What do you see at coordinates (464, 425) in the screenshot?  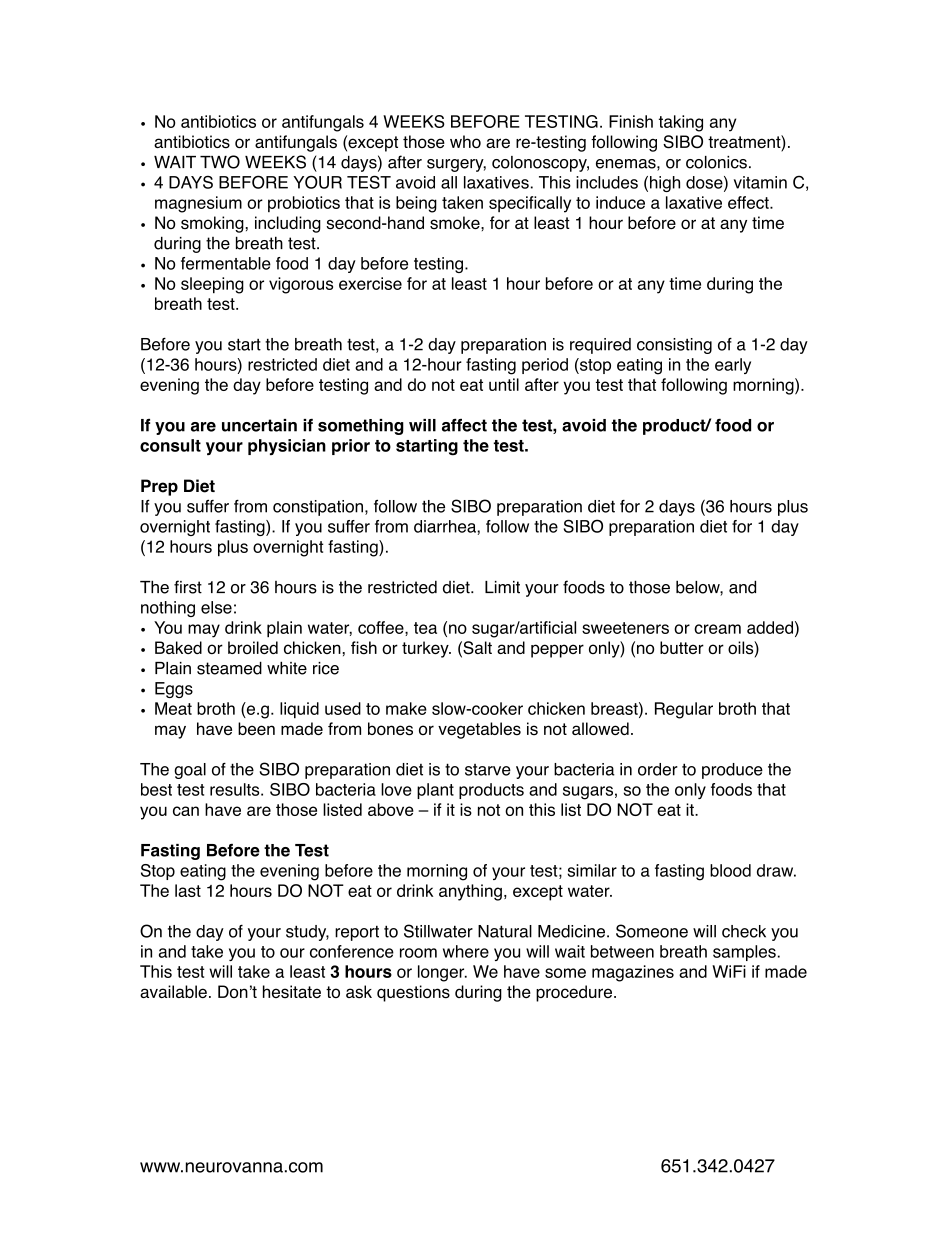 I see `affect` at bounding box center [464, 425].
